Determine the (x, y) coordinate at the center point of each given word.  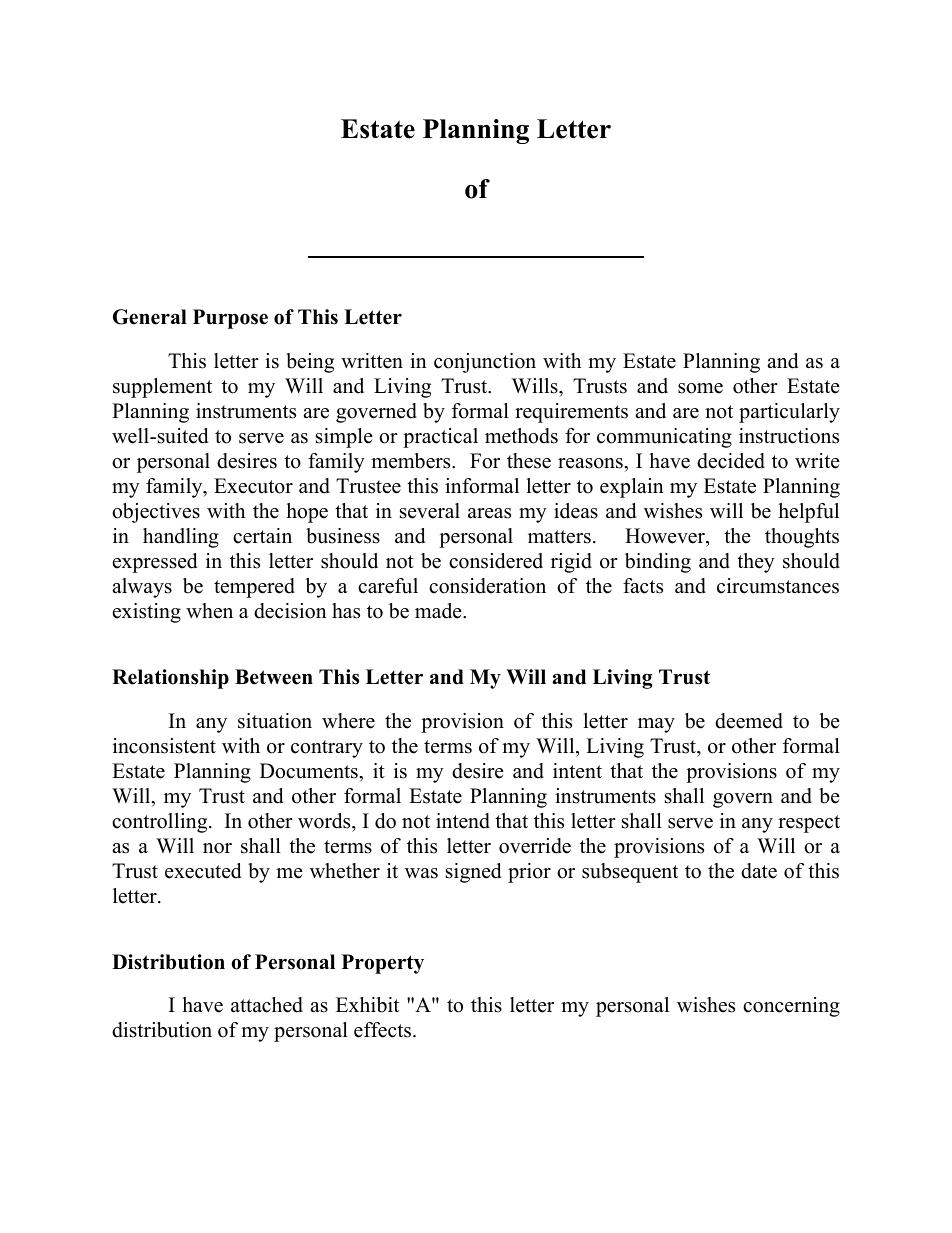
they (756, 563)
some (700, 388)
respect (809, 824)
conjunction (485, 363)
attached (267, 1005)
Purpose (230, 319)
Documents (310, 771)
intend (463, 821)
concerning (791, 1007)
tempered (254, 588)
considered (496, 561)
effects (382, 1030)
